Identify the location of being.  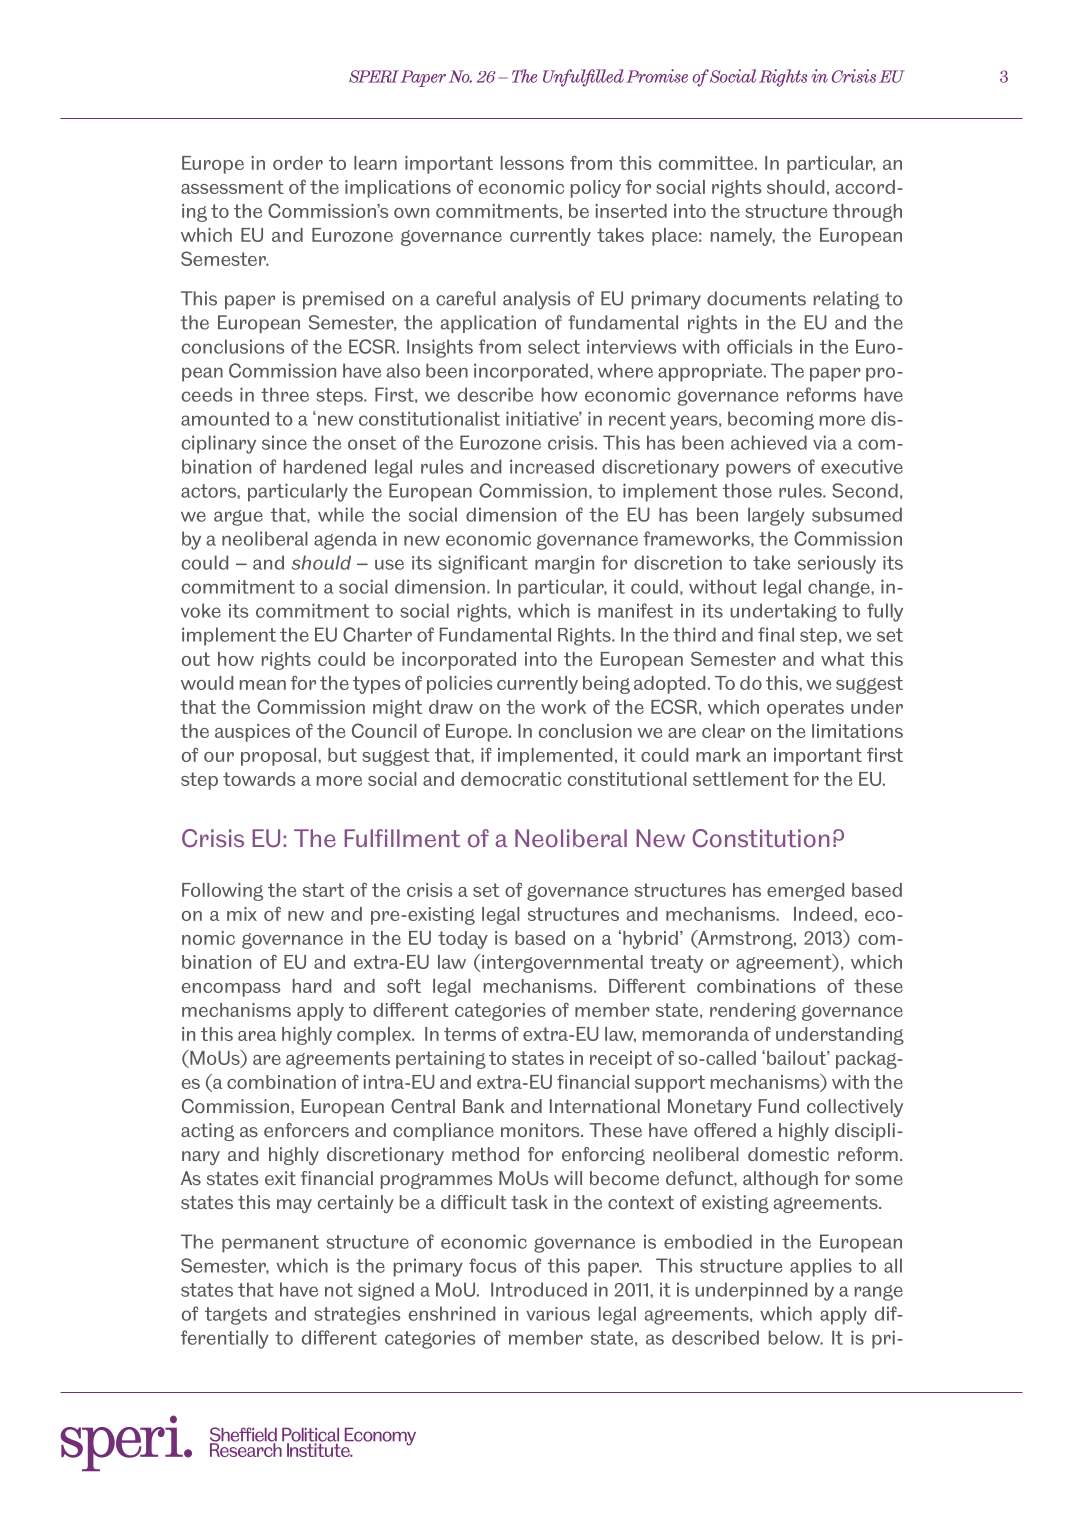
(606, 685).
